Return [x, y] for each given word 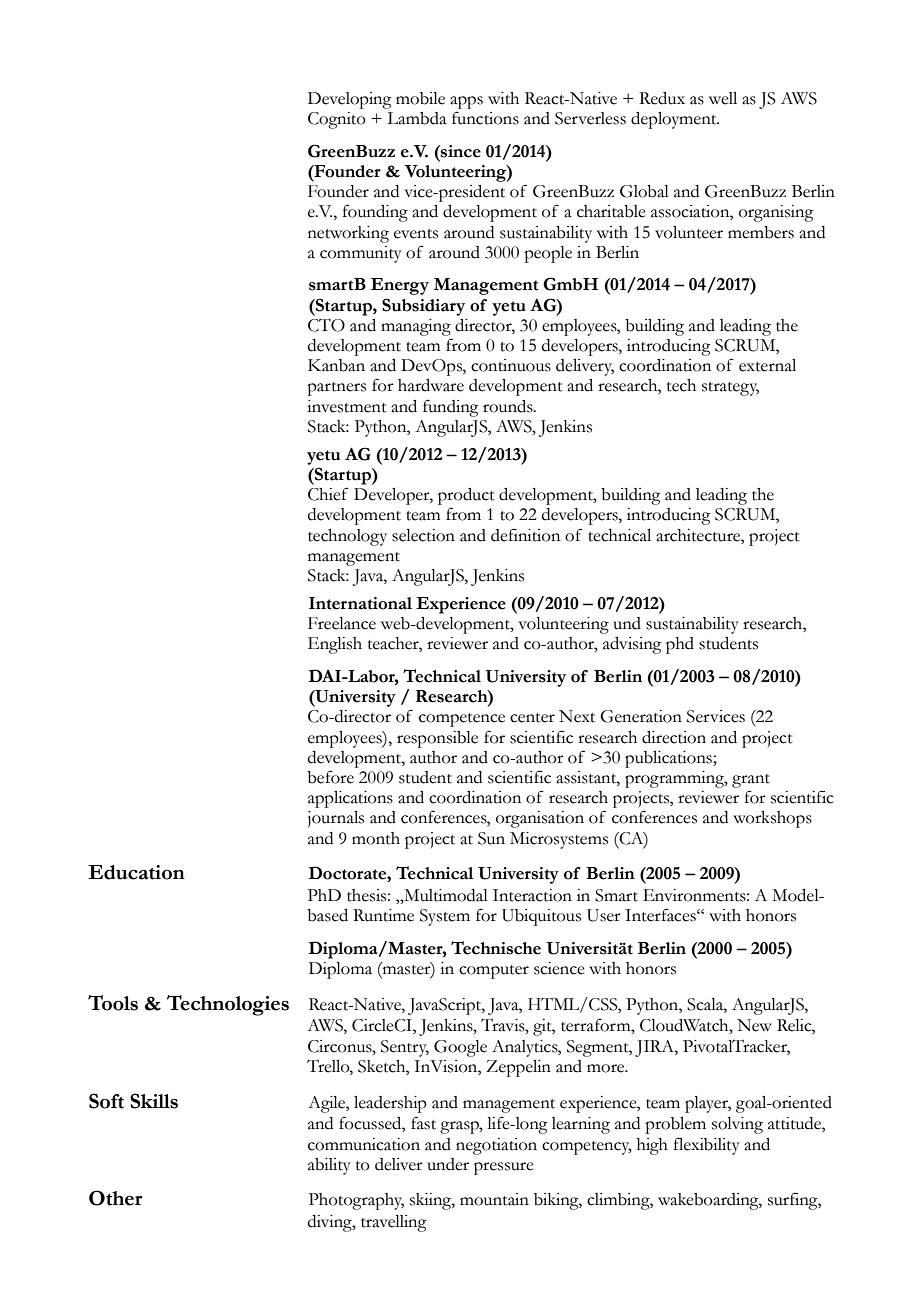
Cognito [337, 120]
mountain [494, 1199]
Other [115, 1198]
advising [632, 645]
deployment [675, 120]
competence [462, 720]
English [335, 645]
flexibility [707, 1146]
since [460, 151]
